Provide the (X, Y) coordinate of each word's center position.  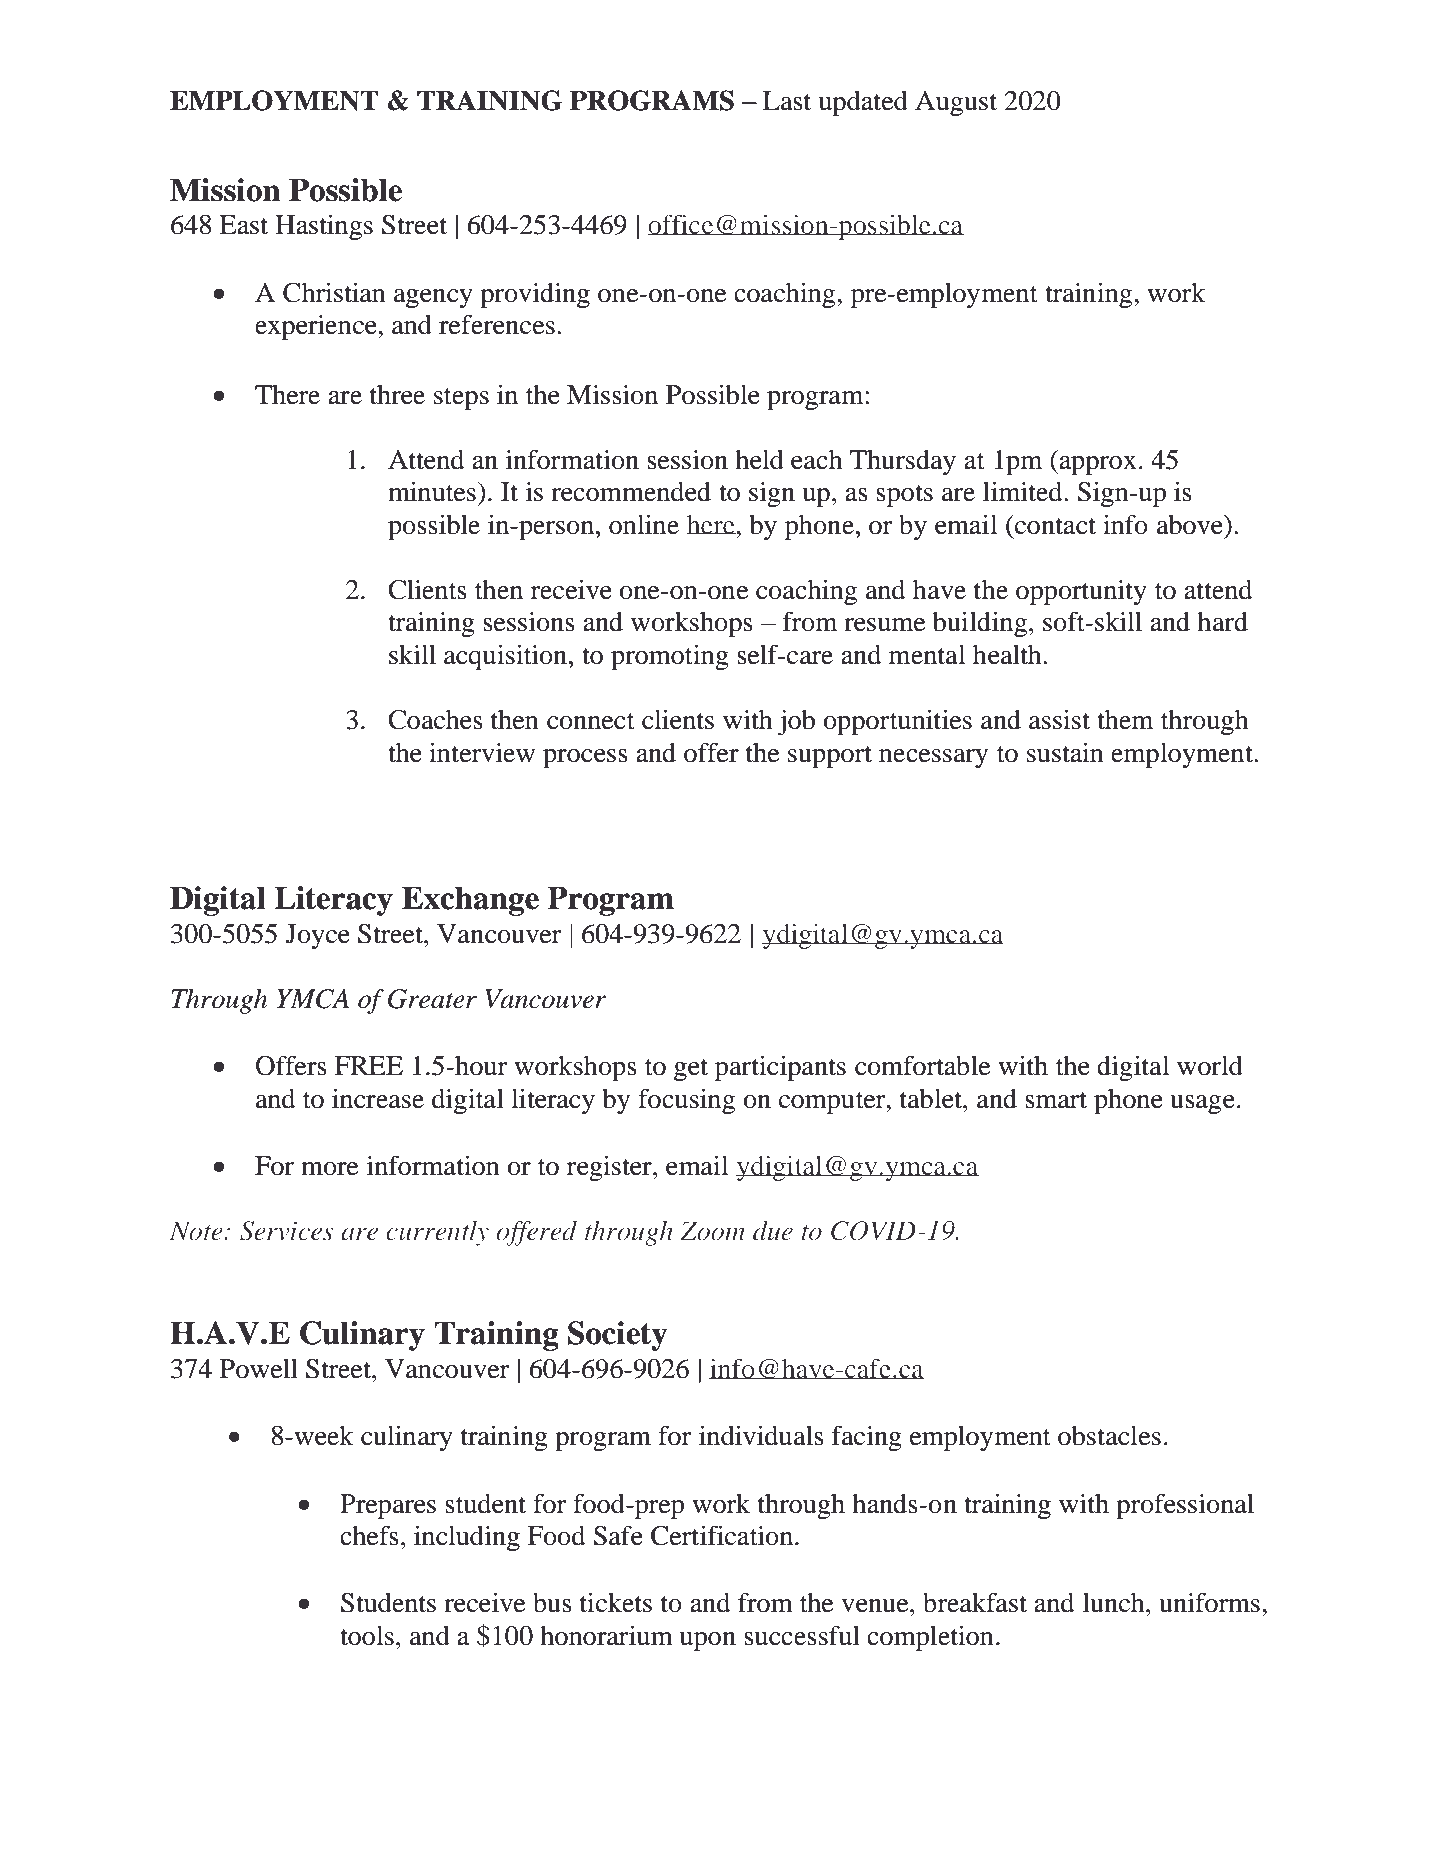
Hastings (324, 227)
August (956, 103)
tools (367, 1636)
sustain (1065, 752)
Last (787, 101)
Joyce (318, 936)
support (830, 757)
